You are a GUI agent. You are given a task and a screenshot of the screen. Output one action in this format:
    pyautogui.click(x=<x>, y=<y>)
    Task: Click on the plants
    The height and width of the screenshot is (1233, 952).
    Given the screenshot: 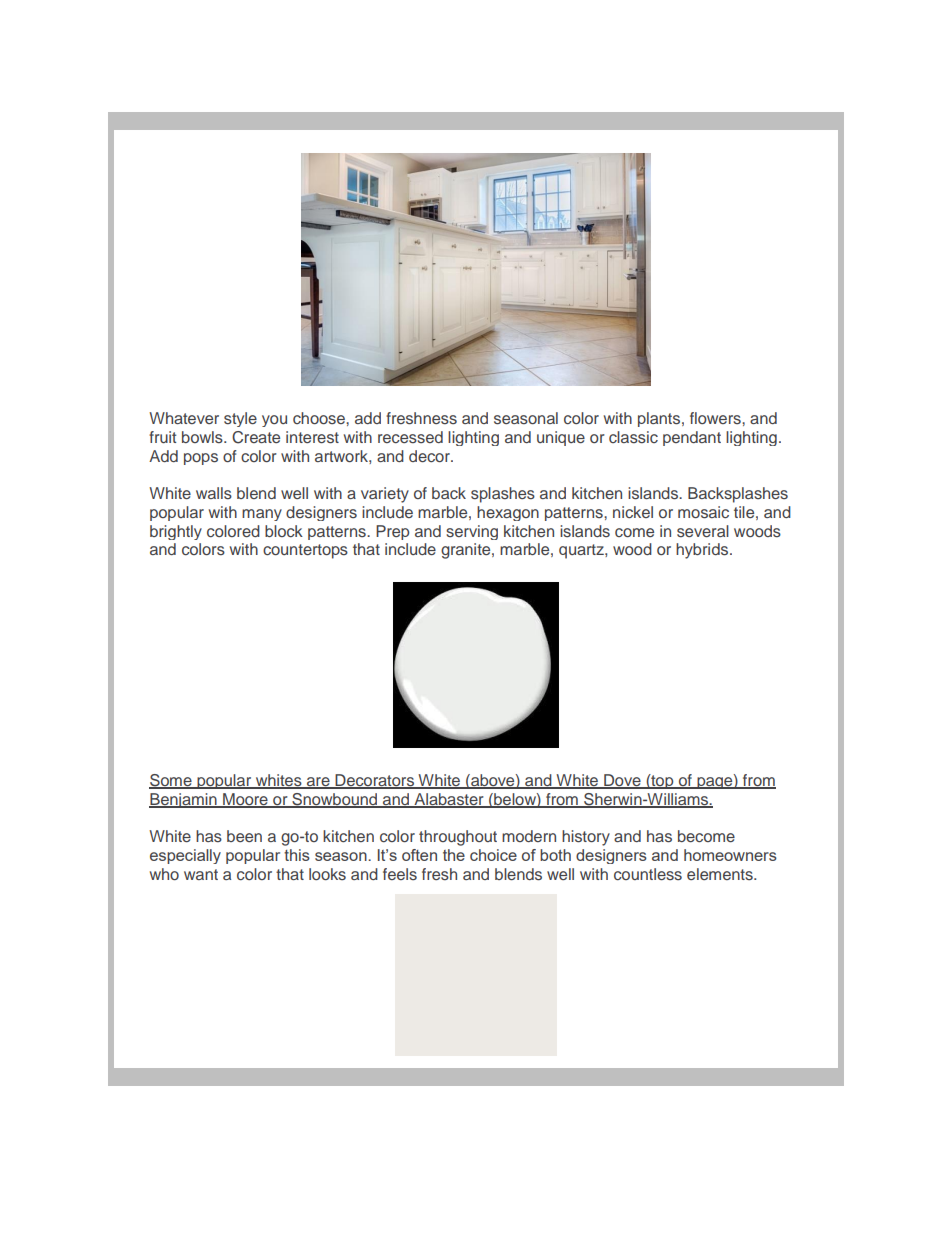 What is the action you would take?
    pyautogui.click(x=660, y=419)
